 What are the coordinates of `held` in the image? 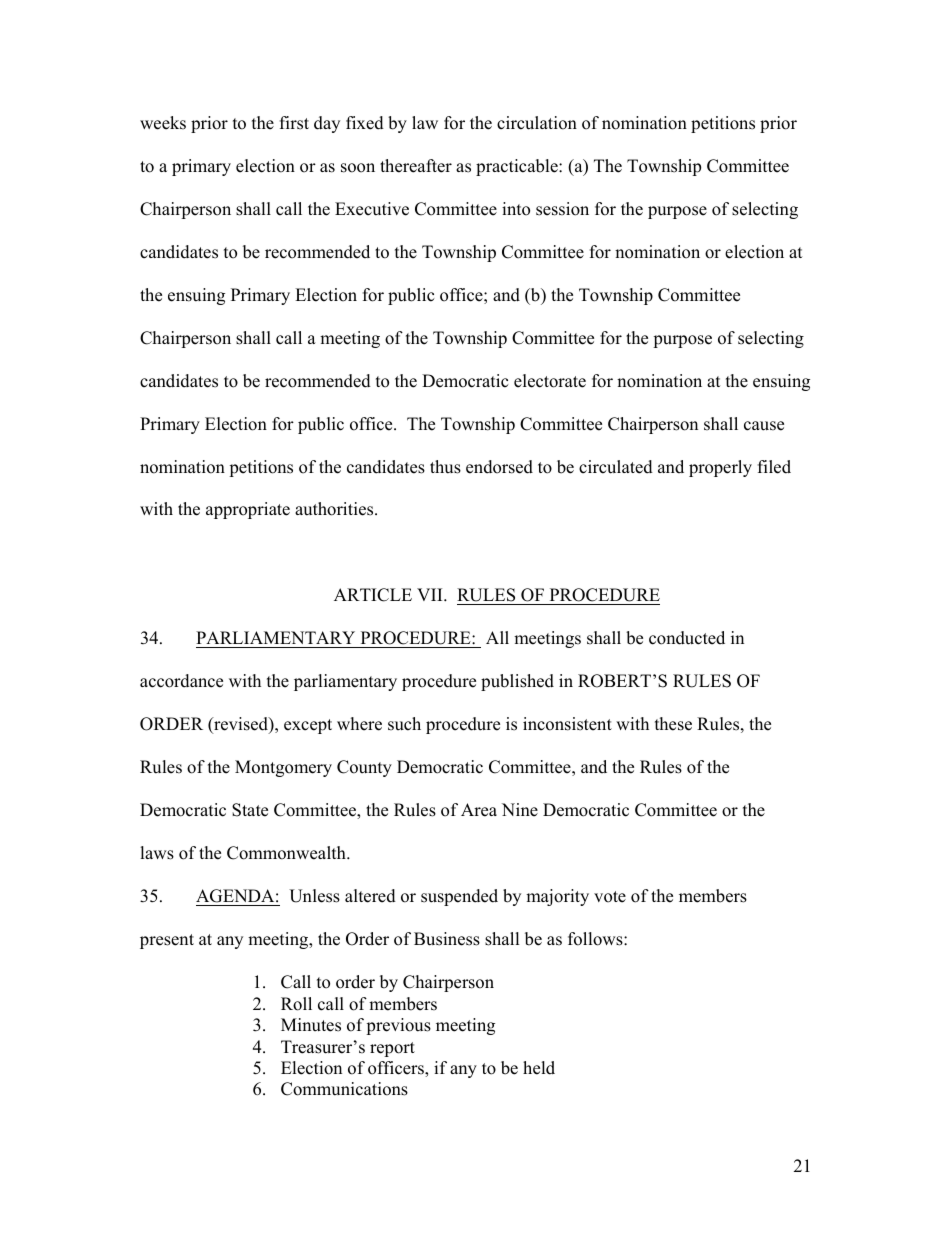 It's located at (539, 1068).
